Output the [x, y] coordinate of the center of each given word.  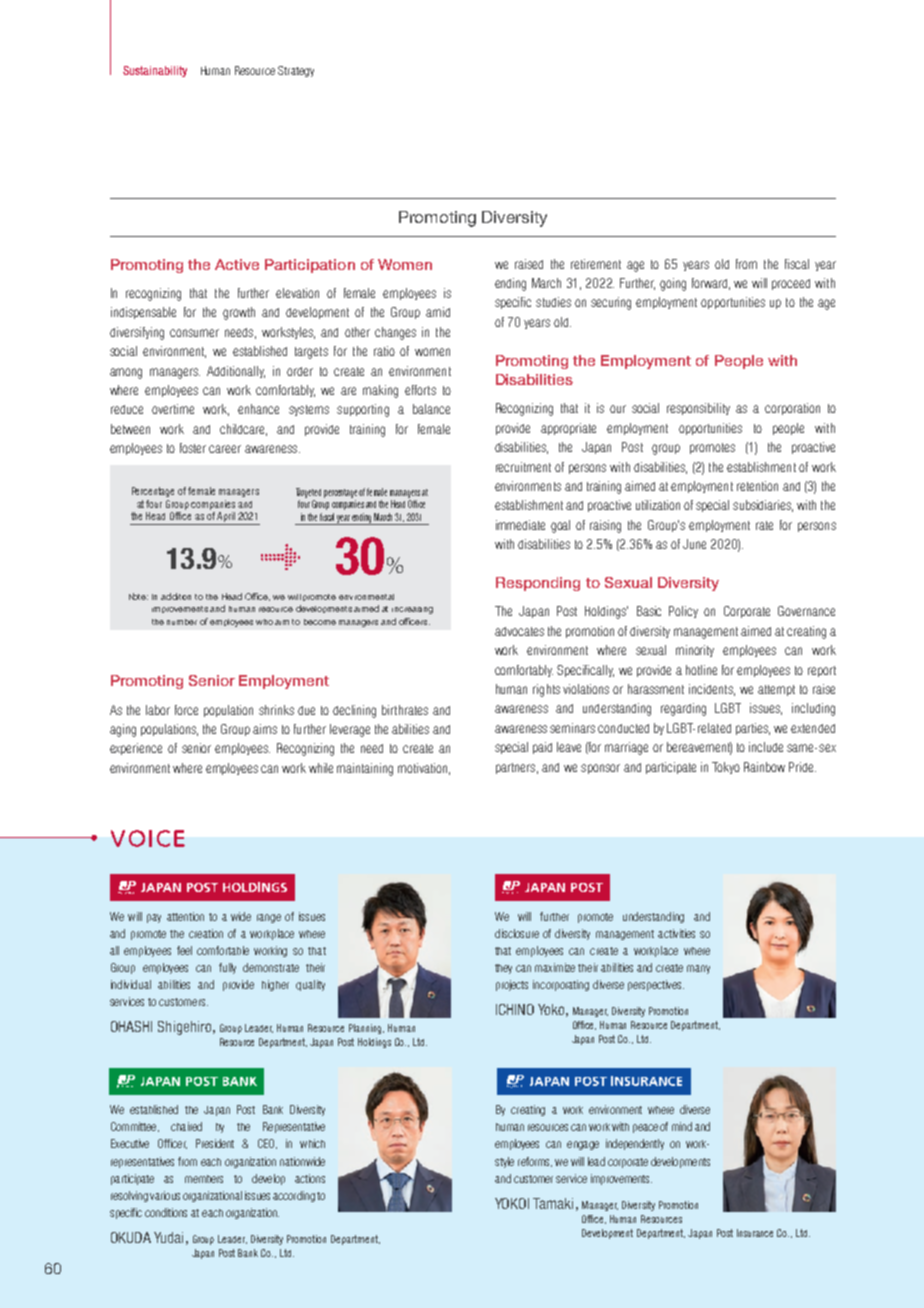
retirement [596, 264]
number [182, 622]
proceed [791, 284]
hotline [701, 670]
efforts [420, 390]
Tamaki [553, 1203]
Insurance [755, 1233]
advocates [519, 631]
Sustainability [155, 71]
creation [206, 933]
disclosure [517, 933]
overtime [173, 409]
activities [676, 933]
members [204, 1179]
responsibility [698, 409]
